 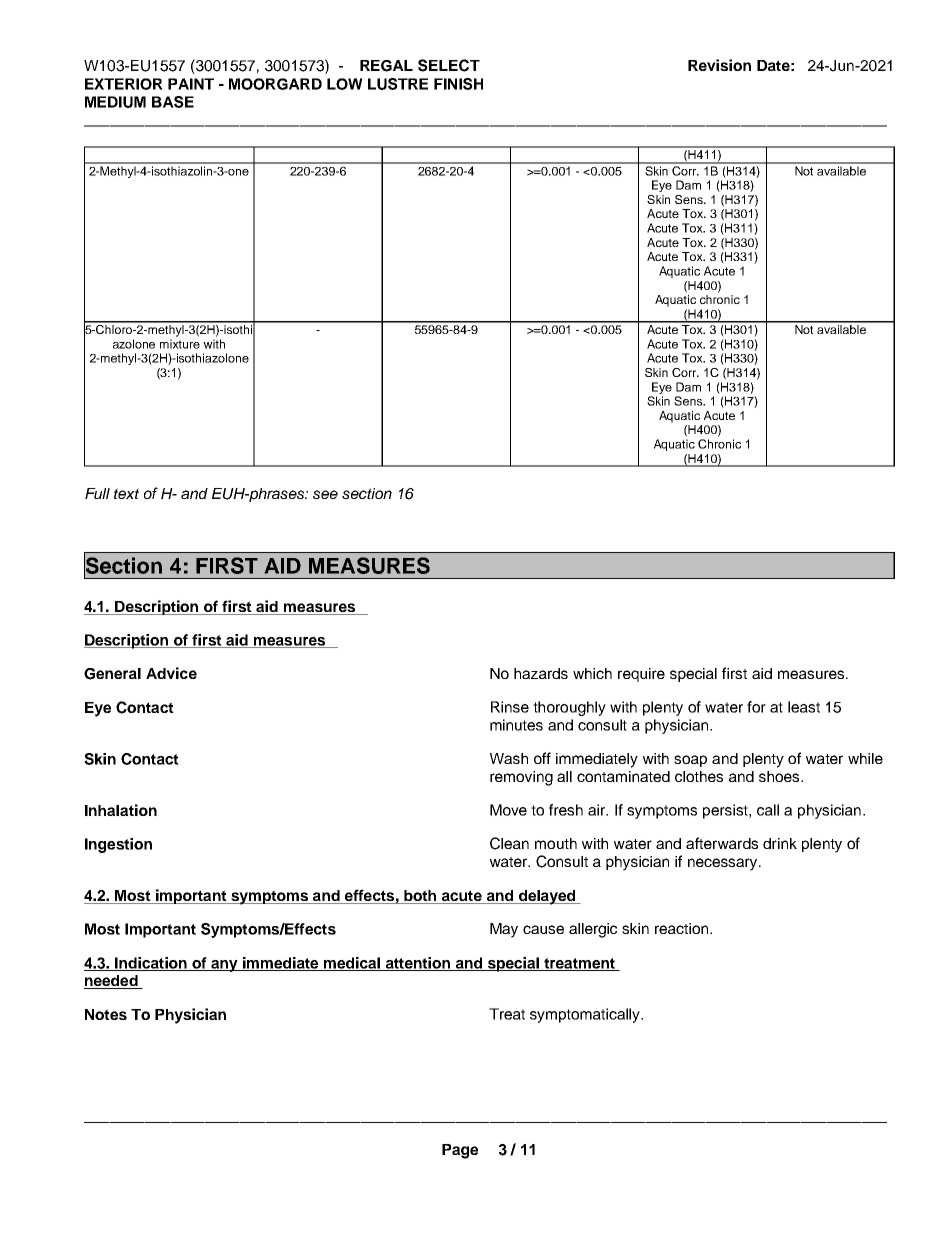 I want to click on drink, so click(x=780, y=843).
